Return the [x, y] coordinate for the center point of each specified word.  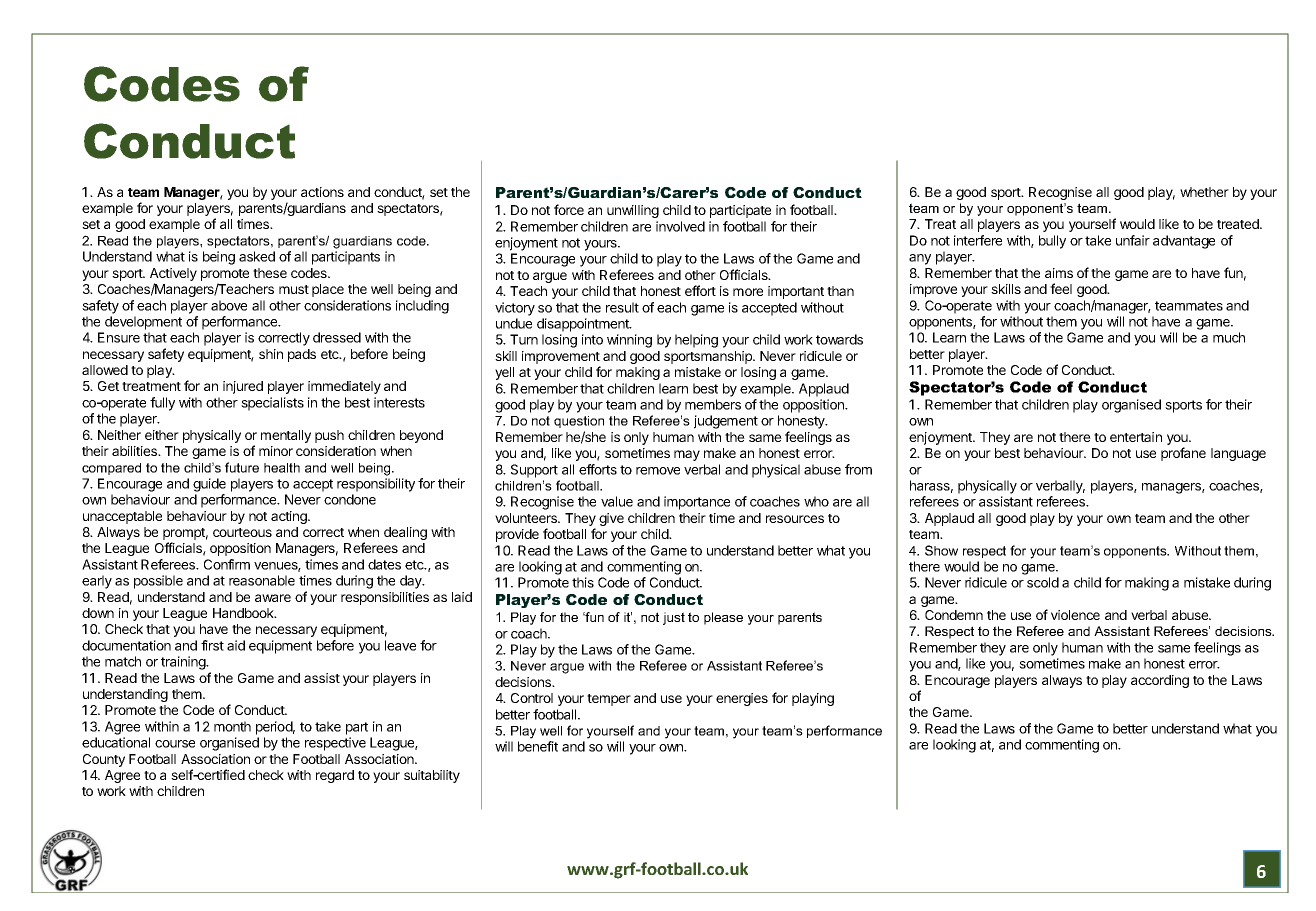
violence [1075, 615]
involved [680, 226]
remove [658, 471]
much [1229, 337]
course [175, 744]
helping [696, 341]
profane [1183, 454]
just [674, 618]
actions [322, 192]
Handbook [244, 613]
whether [1204, 192]
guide [209, 485]
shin [271, 354]
